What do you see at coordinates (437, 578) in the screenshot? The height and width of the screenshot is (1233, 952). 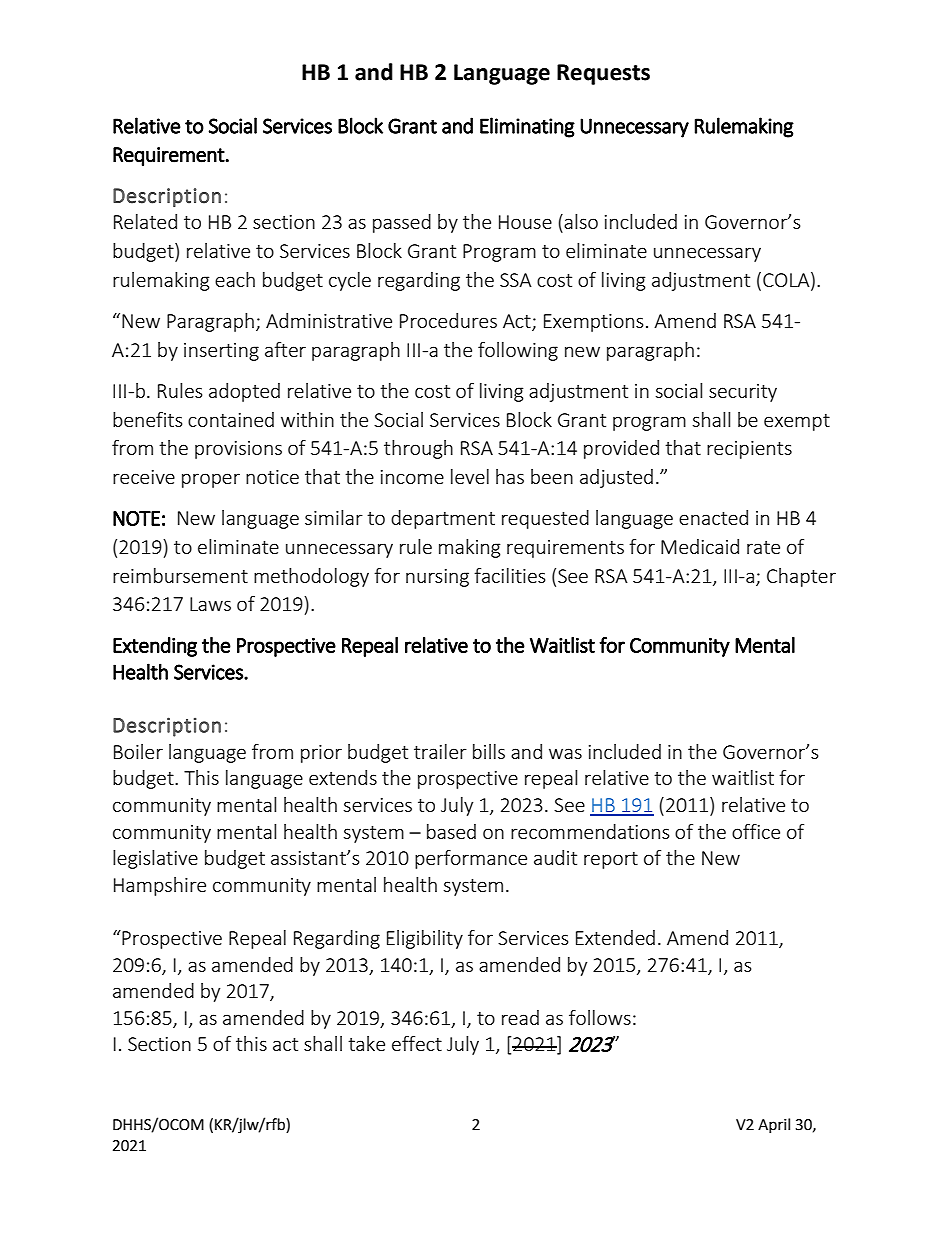 I see `nursing` at bounding box center [437, 578].
